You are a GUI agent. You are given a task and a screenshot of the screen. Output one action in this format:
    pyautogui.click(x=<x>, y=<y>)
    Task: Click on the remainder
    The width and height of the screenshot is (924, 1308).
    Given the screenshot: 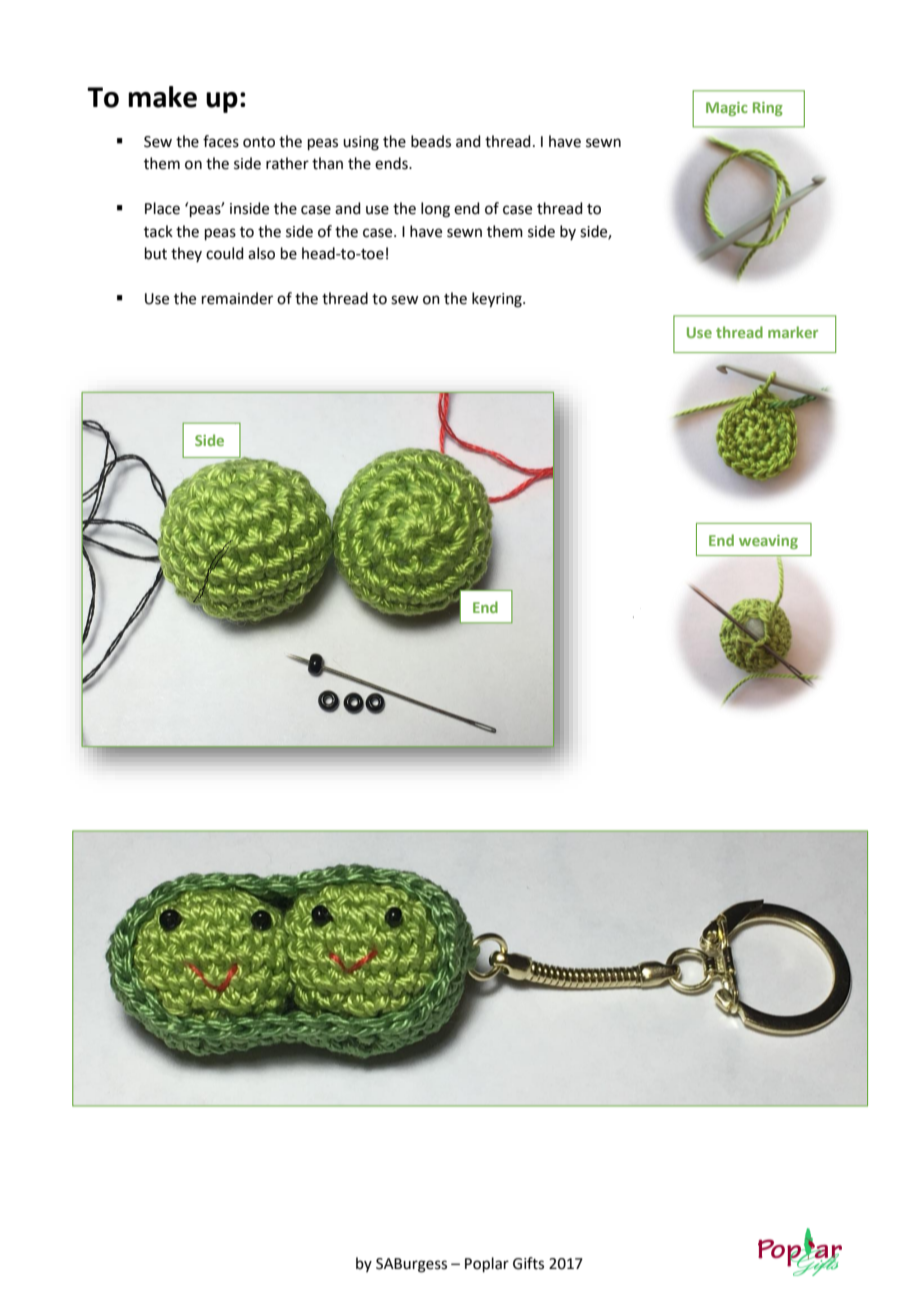 What is the action you would take?
    pyautogui.click(x=237, y=298)
